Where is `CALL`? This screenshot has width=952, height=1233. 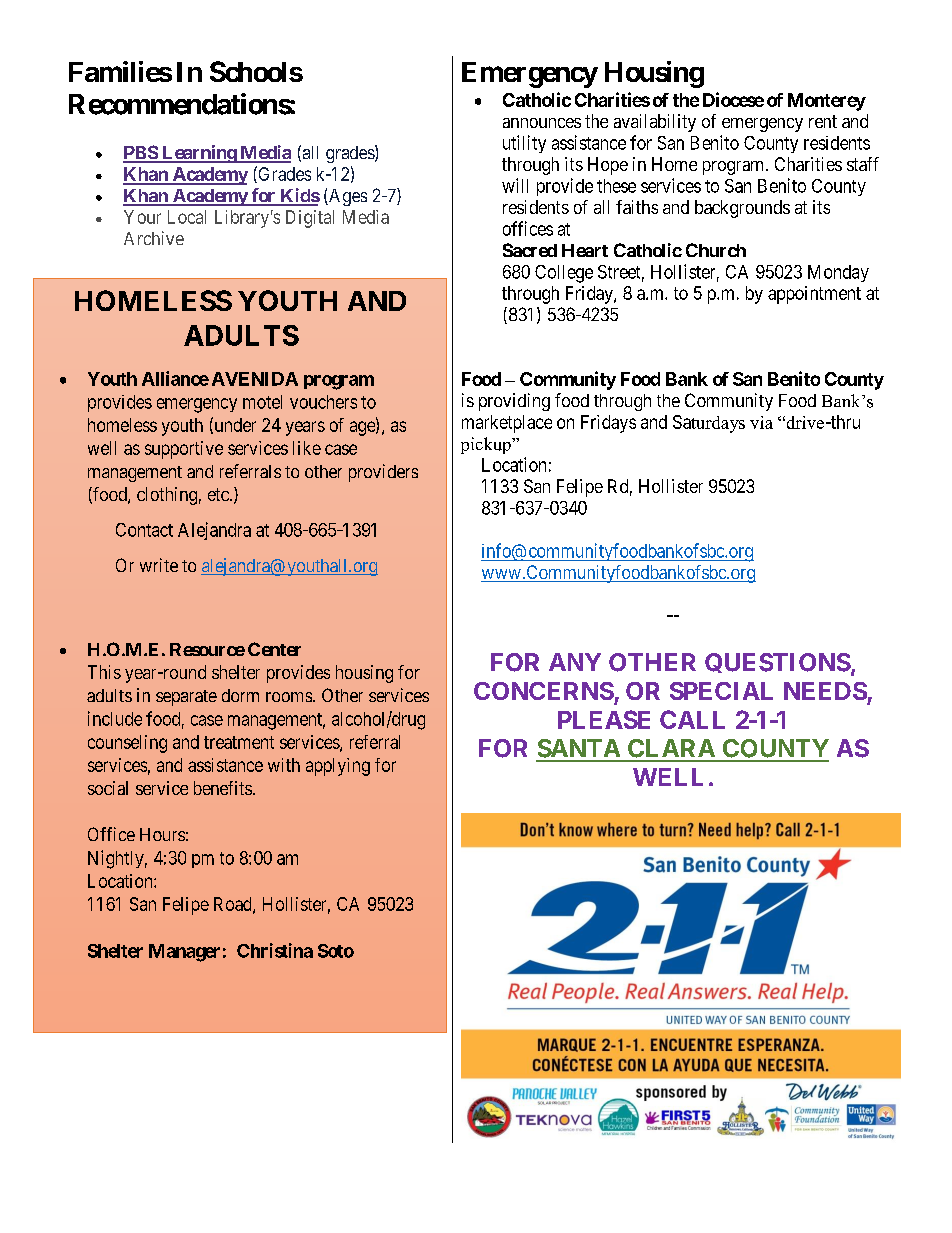
CALL is located at coordinates (692, 719).
